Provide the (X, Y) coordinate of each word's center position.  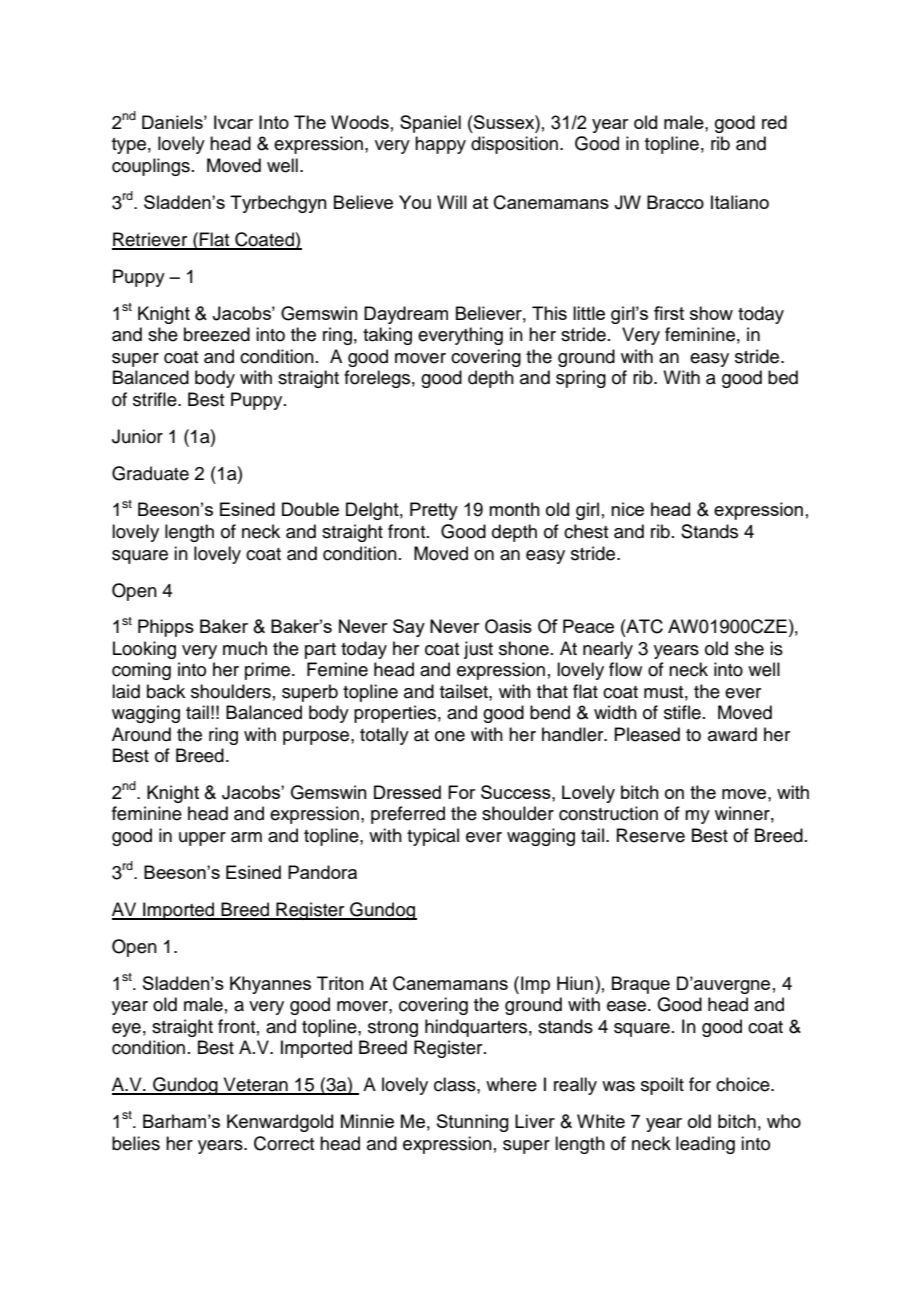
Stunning (473, 1123)
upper (202, 839)
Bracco (675, 202)
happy (440, 145)
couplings (151, 167)
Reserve (651, 835)
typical (433, 837)
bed (783, 377)
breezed (217, 334)
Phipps (166, 628)
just (478, 650)
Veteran (255, 1085)
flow (625, 669)
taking (387, 336)
